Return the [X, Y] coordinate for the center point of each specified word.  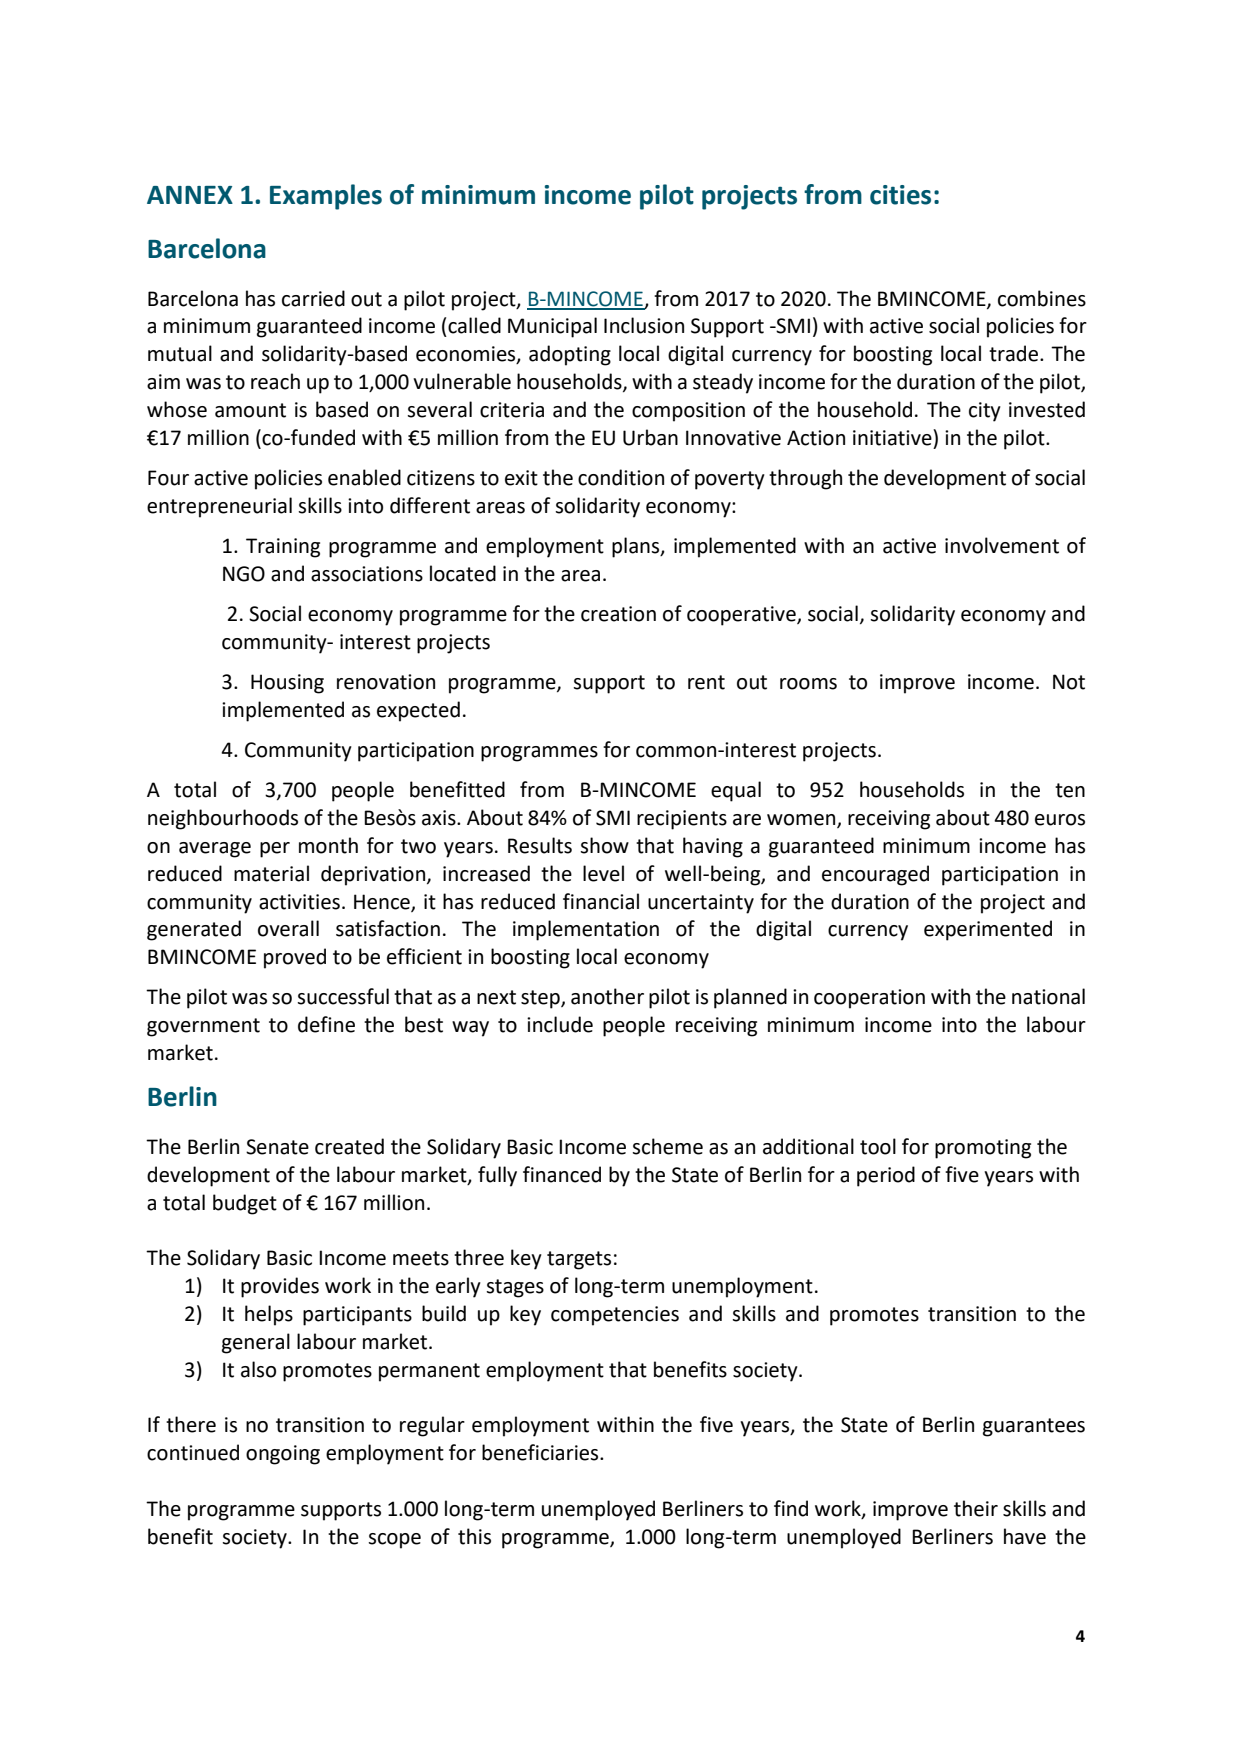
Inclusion [644, 325]
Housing [287, 684]
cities [900, 195]
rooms [808, 684]
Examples [326, 197]
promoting [983, 1149]
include [560, 1024]
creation [618, 614]
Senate [277, 1147]
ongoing [283, 1455]
